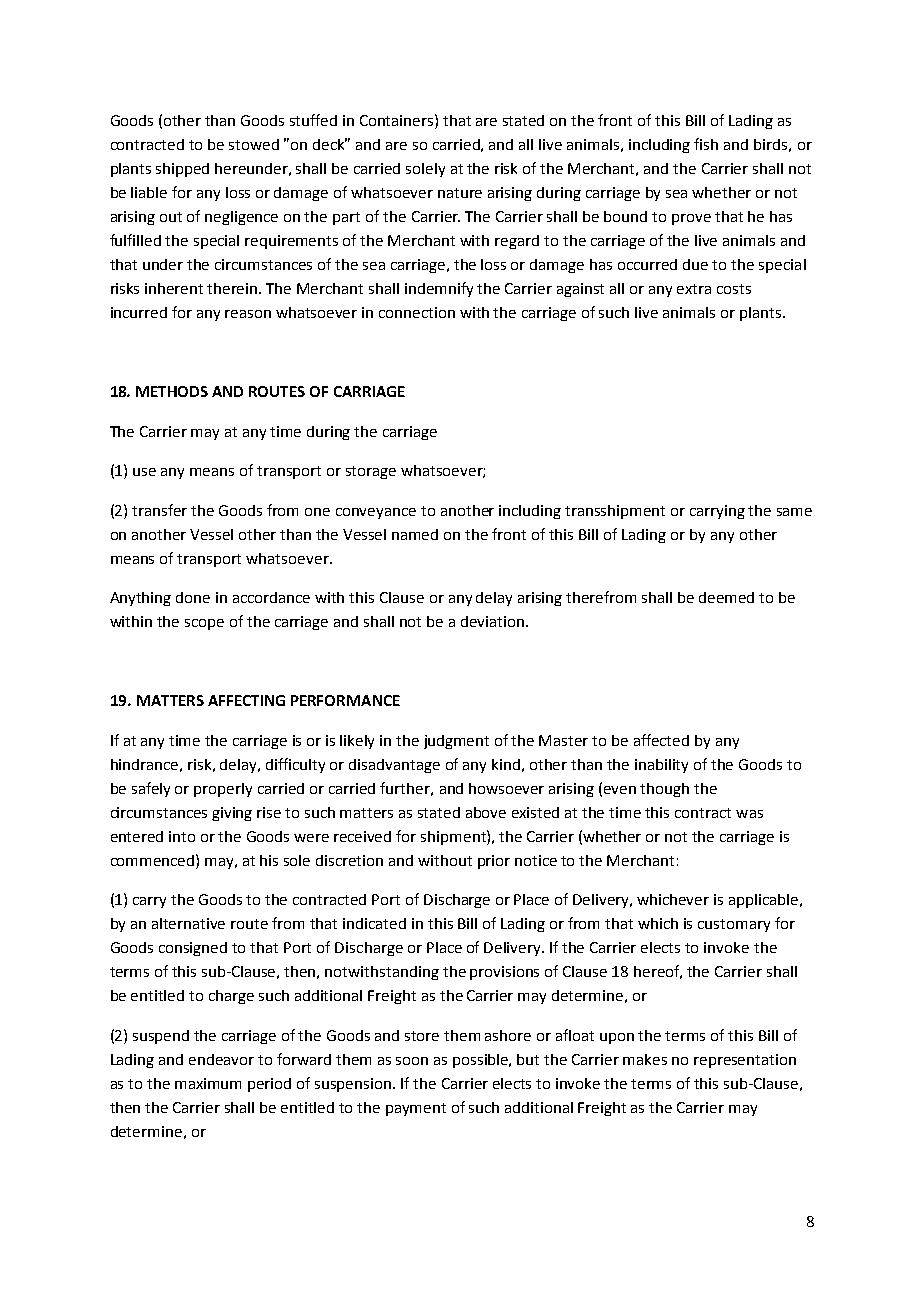 The height and width of the document is (1308, 924). Describe the element at coordinates (749, 814) in the document. I see `was` at that location.
